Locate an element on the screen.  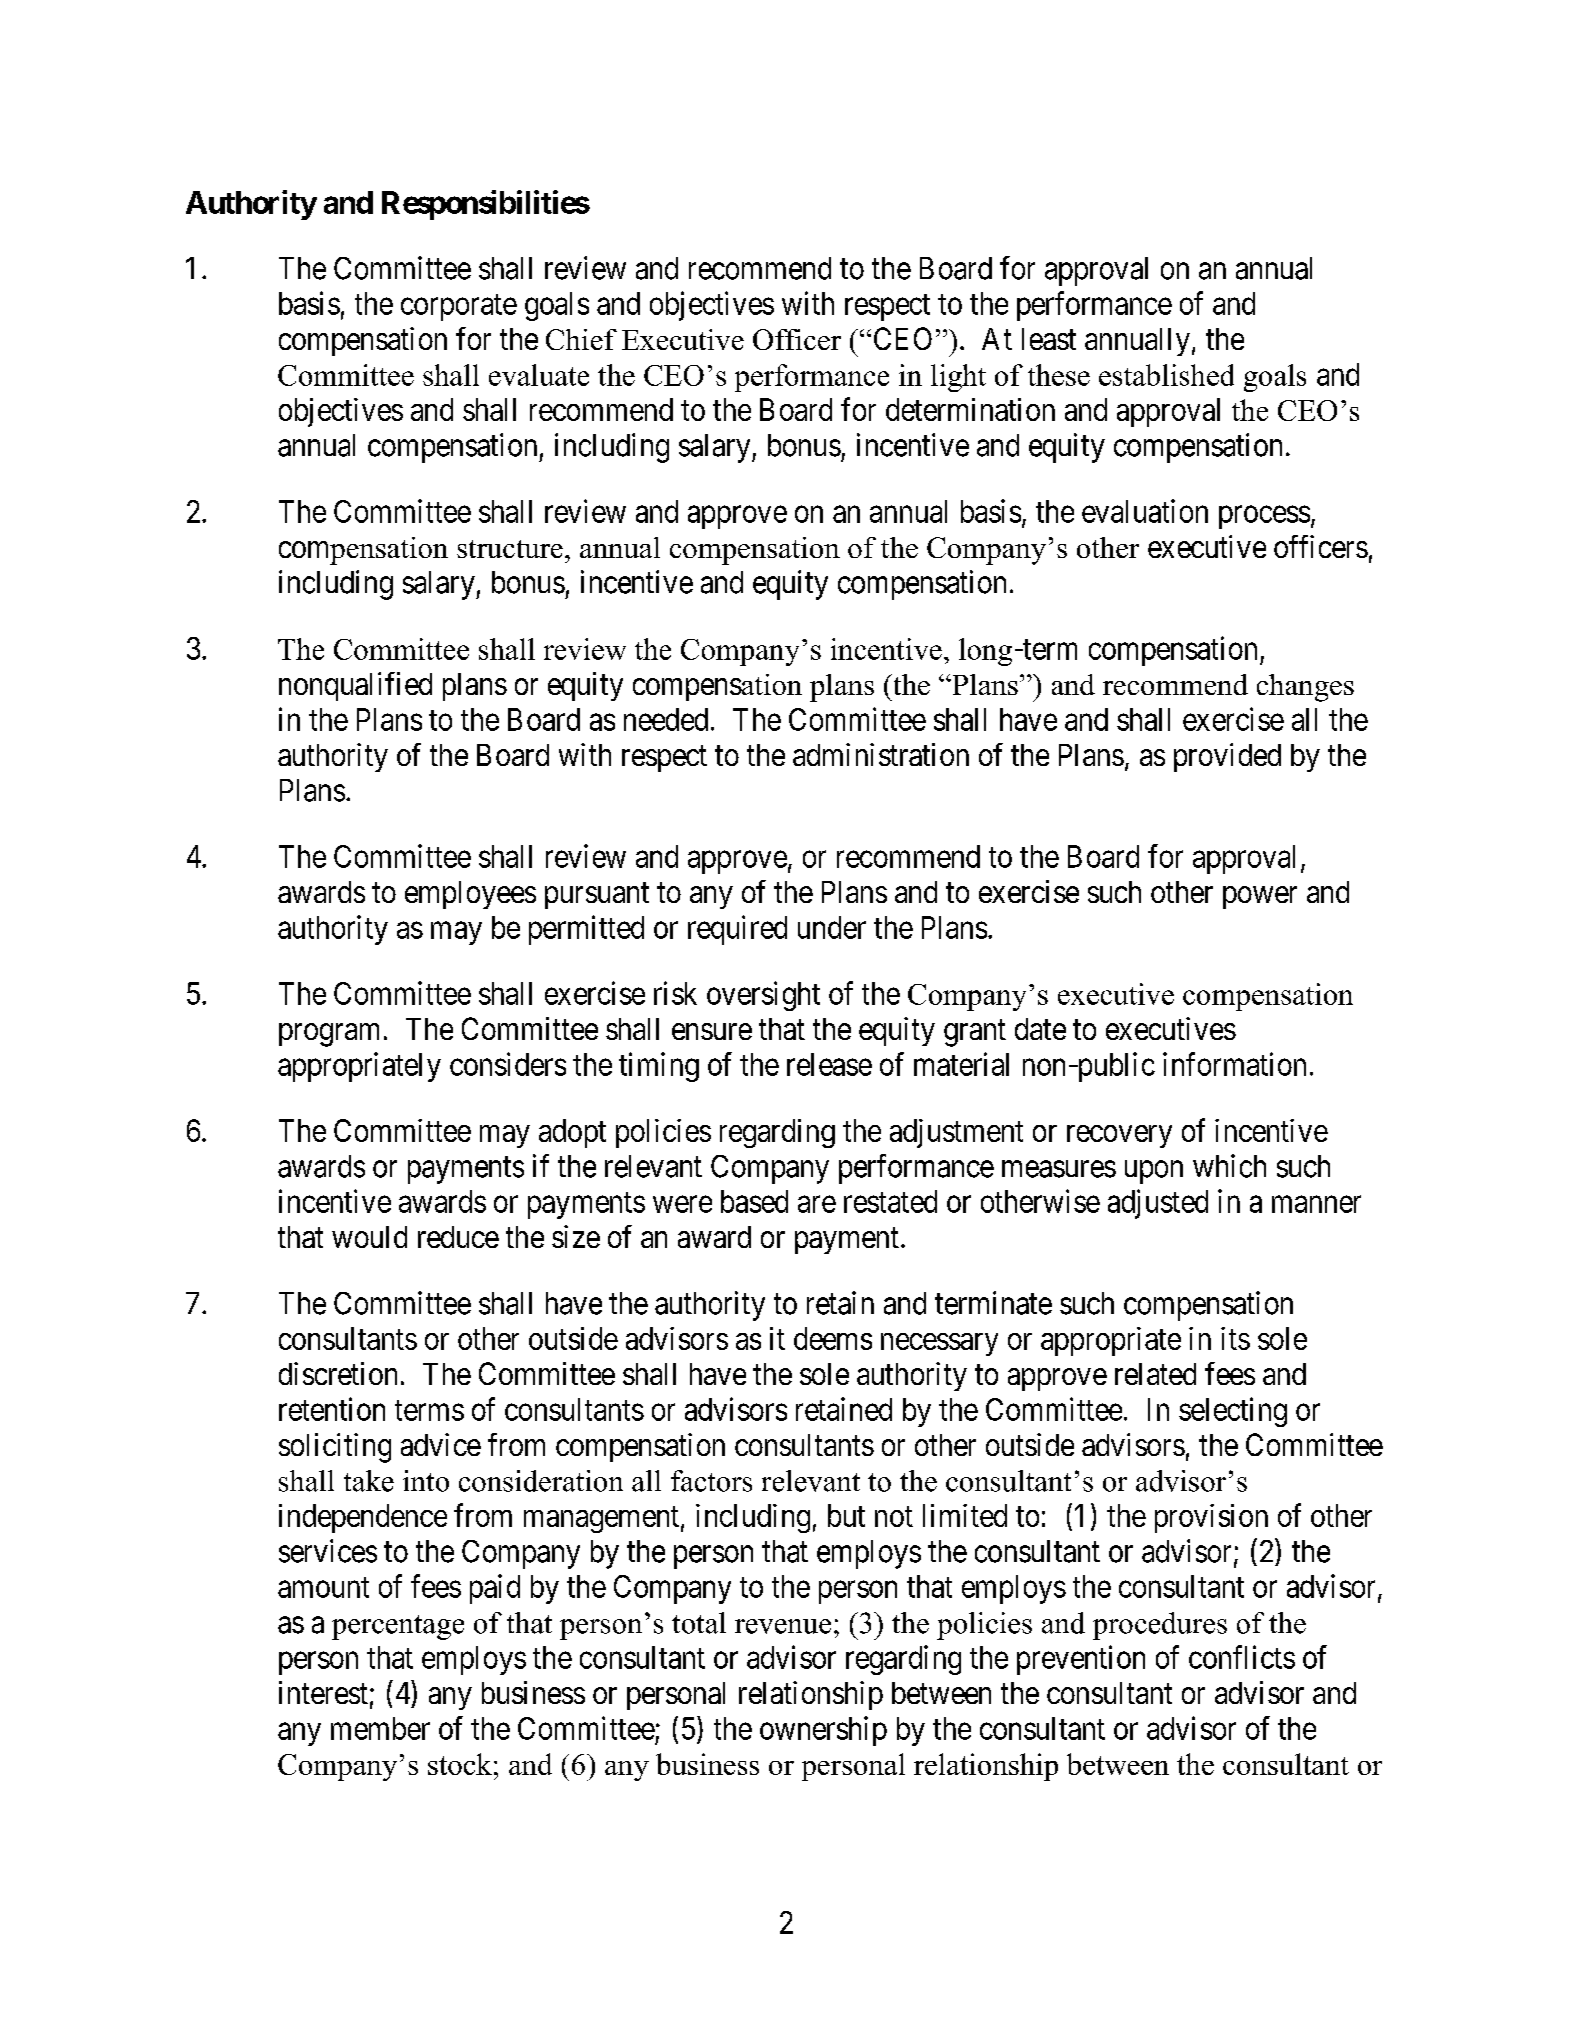
light is located at coordinates (958, 378).
